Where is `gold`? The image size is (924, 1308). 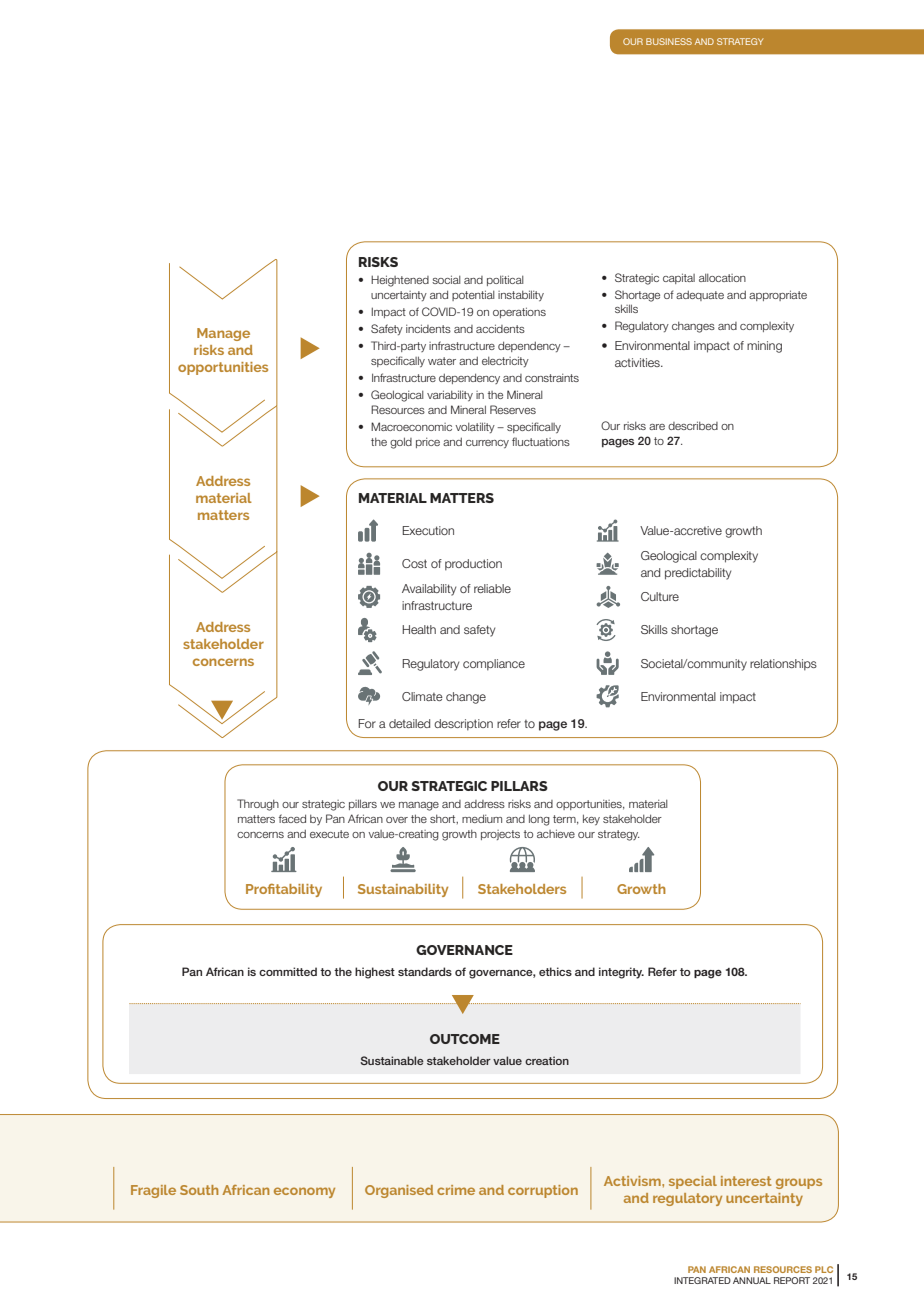 gold is located at coordinates (401, 443).
